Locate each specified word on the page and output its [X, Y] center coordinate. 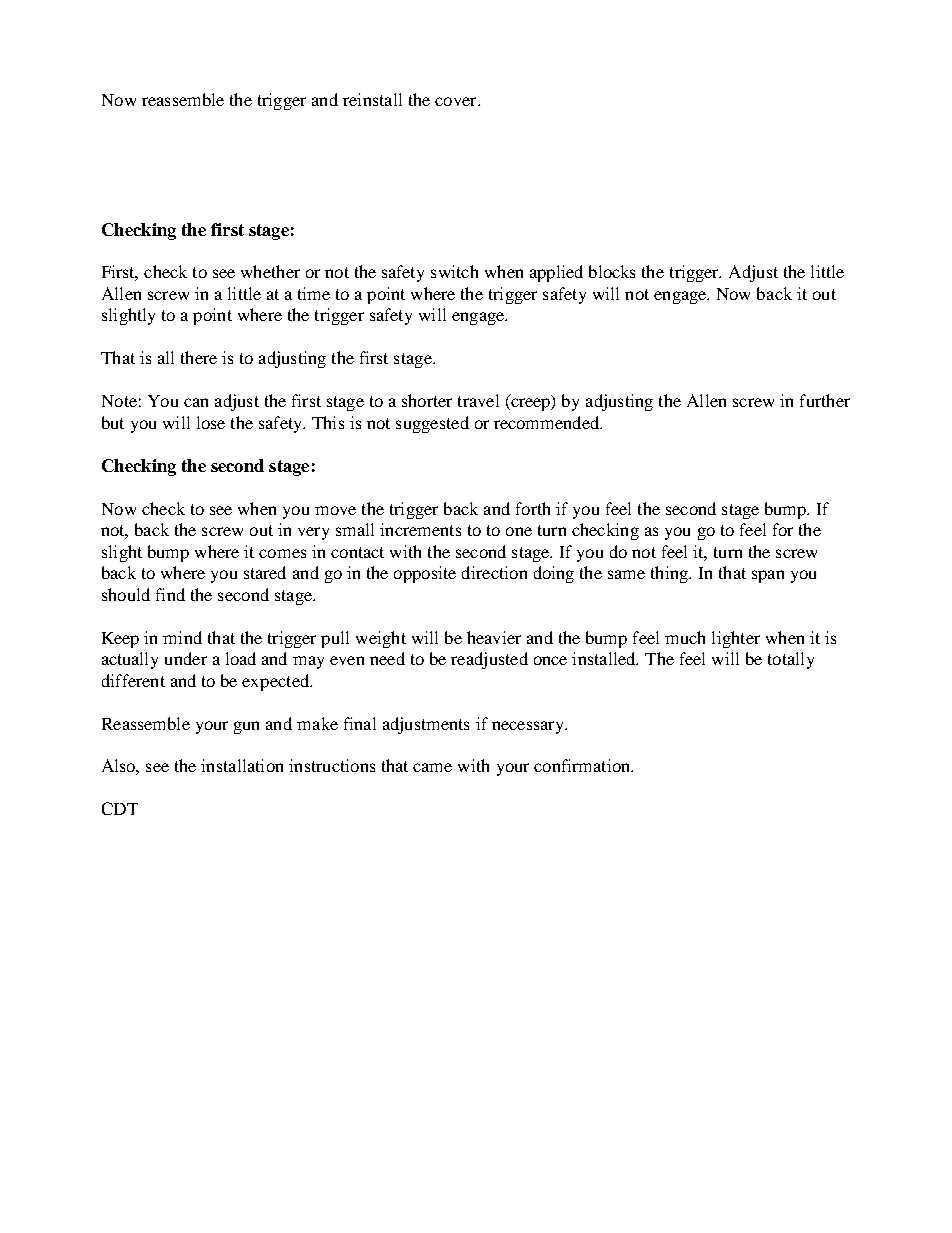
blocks [612, 271]
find [170, 594]
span [768, 576]
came [432, 767]
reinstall [372, 99]
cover [457, 101]
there [199, 357]
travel [478, 400]
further [825, 400]
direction [494, 572]
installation [242, 765]
